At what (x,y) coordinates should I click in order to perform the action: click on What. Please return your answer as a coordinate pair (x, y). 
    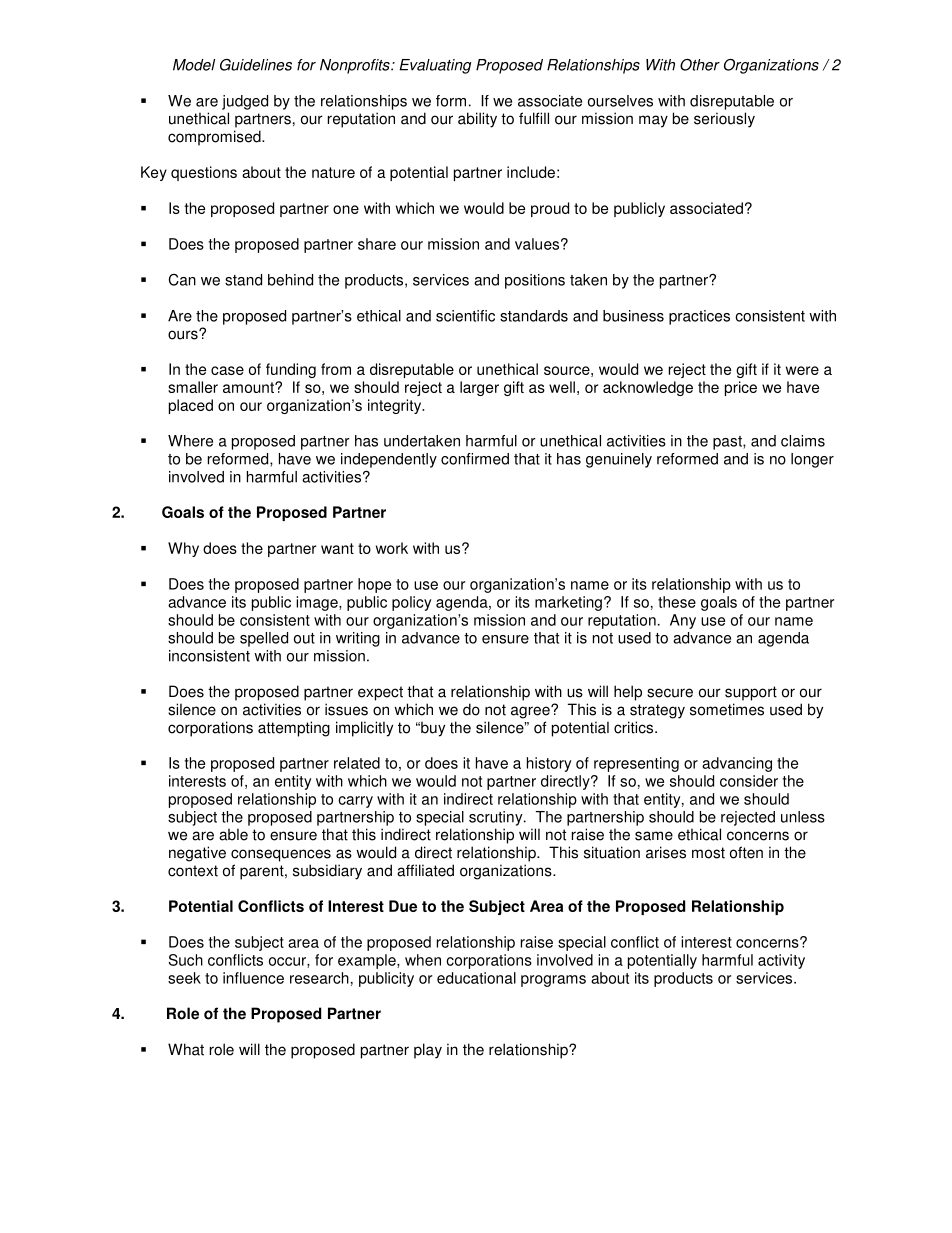
    Looking at the image, I should click on (186, 1049).
